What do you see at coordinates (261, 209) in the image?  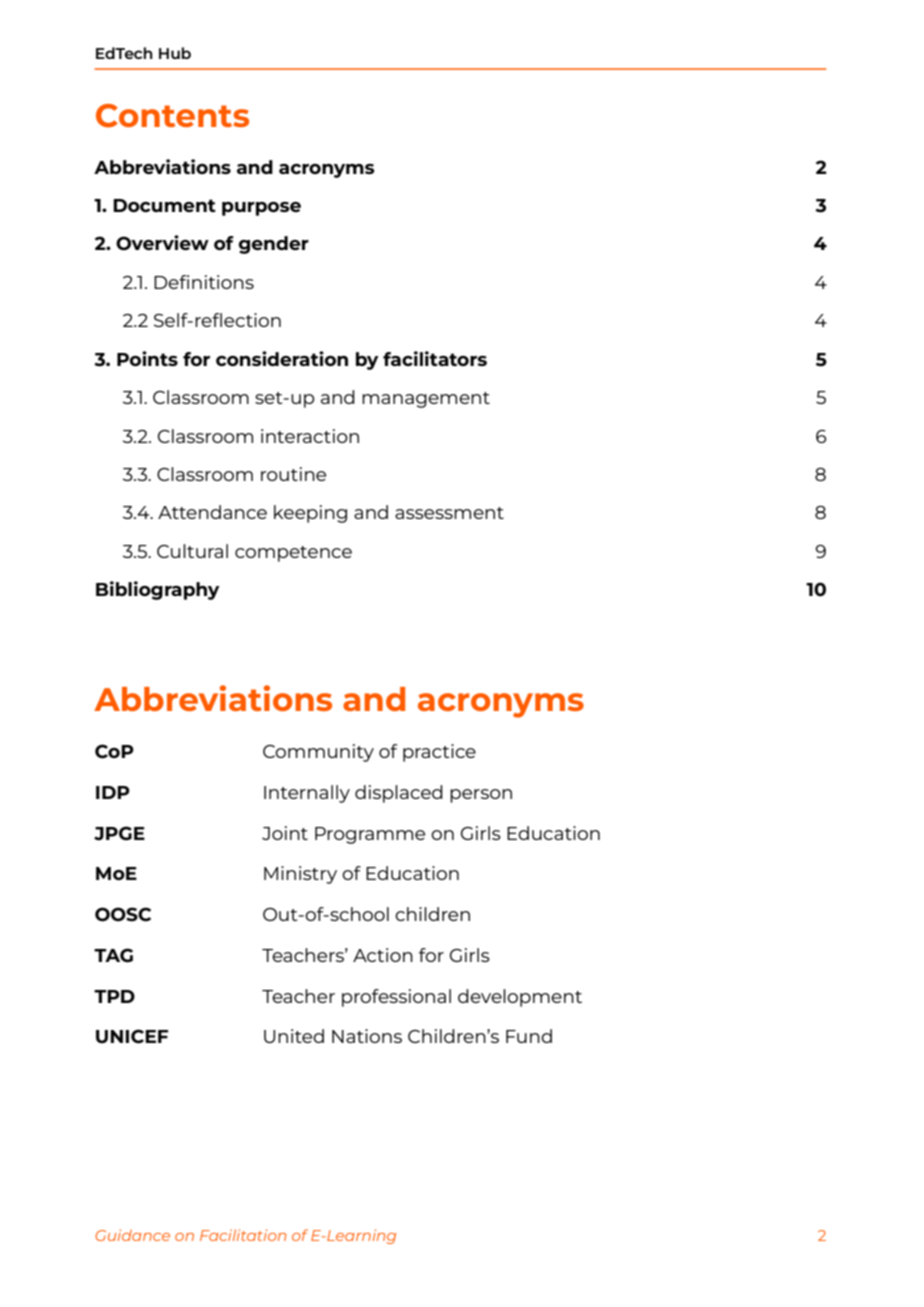 I see `purpose` at bounding box center [261, 209].
